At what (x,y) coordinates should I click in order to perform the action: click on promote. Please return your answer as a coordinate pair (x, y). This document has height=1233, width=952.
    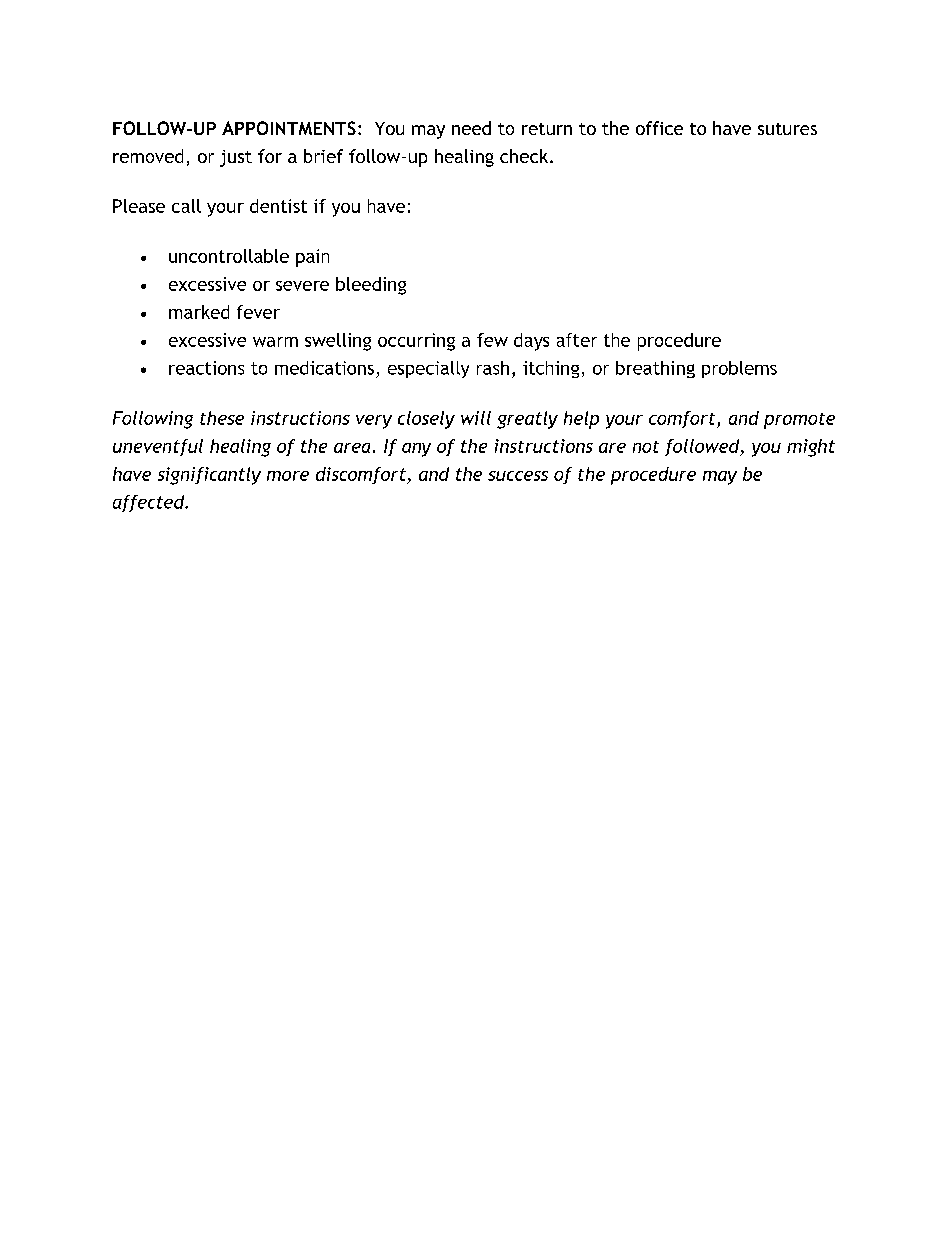
    Looking at the image, I should click on (799, 421).
